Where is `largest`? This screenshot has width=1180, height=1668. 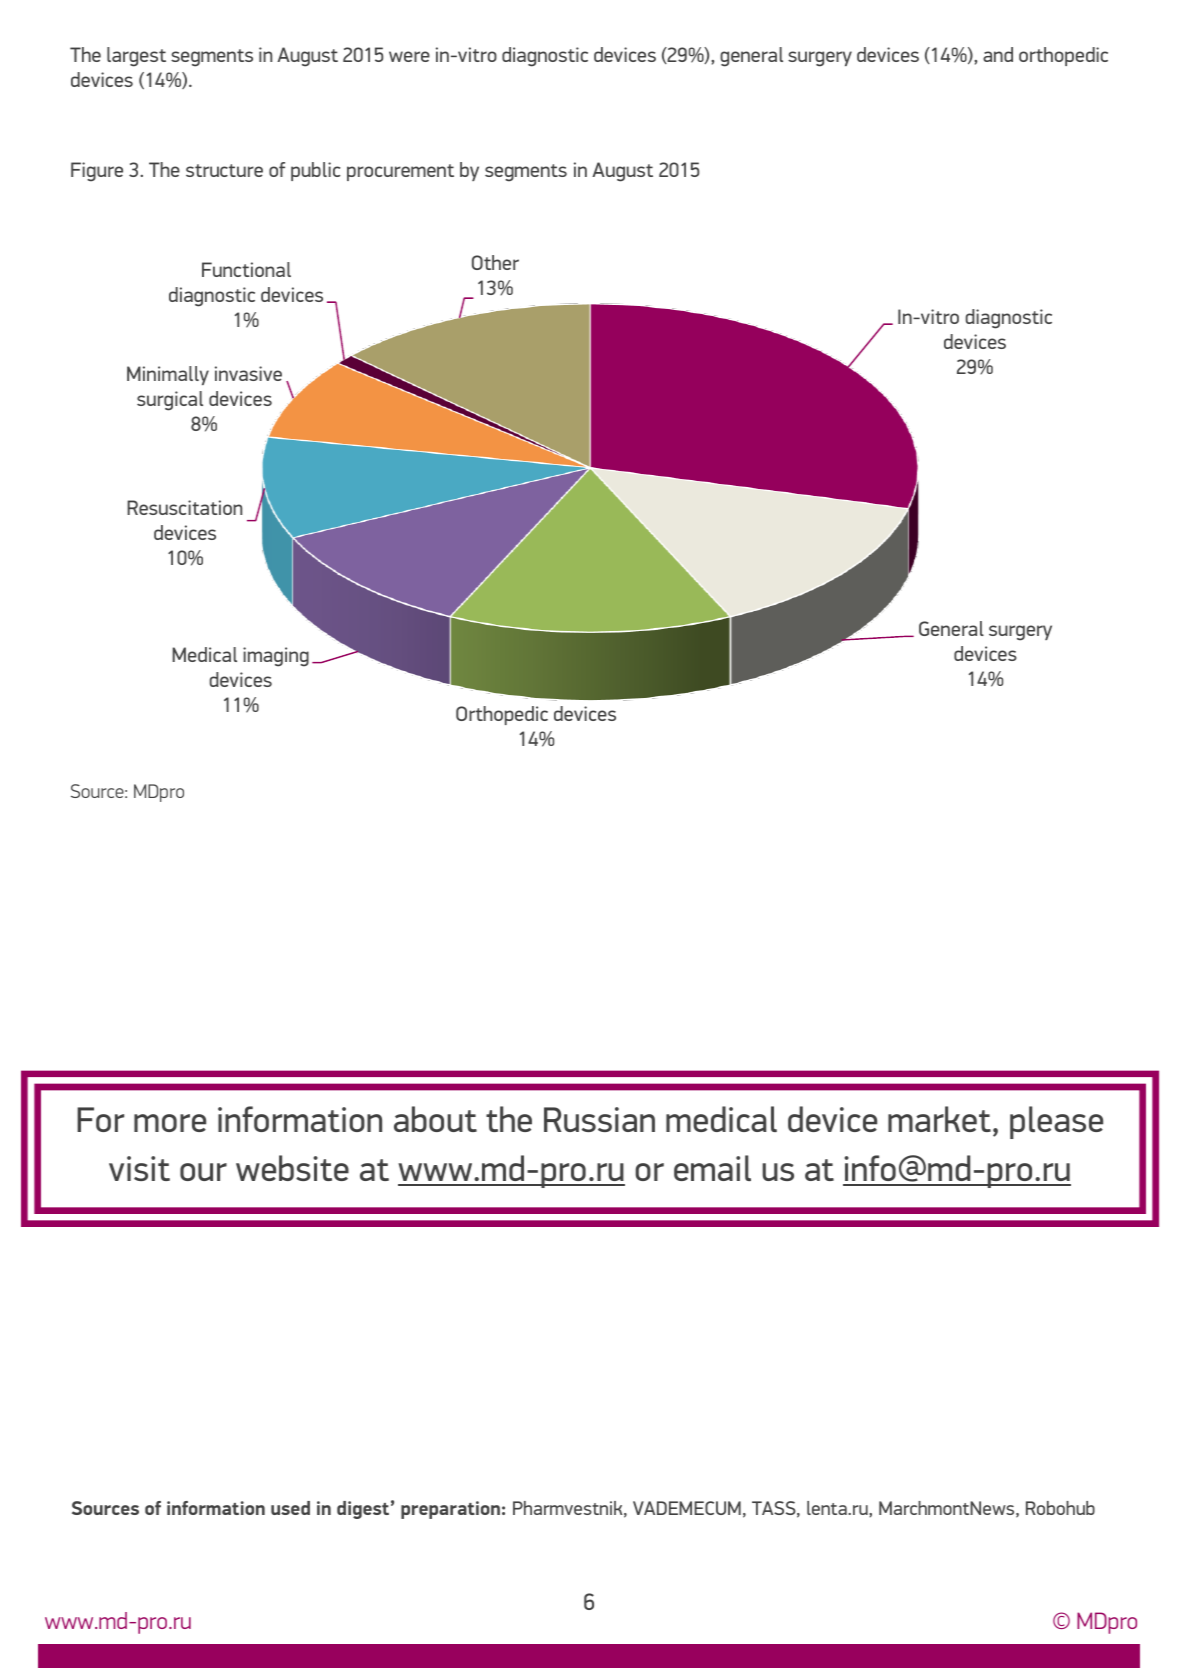 largest is located at coordinates (136, 57).
